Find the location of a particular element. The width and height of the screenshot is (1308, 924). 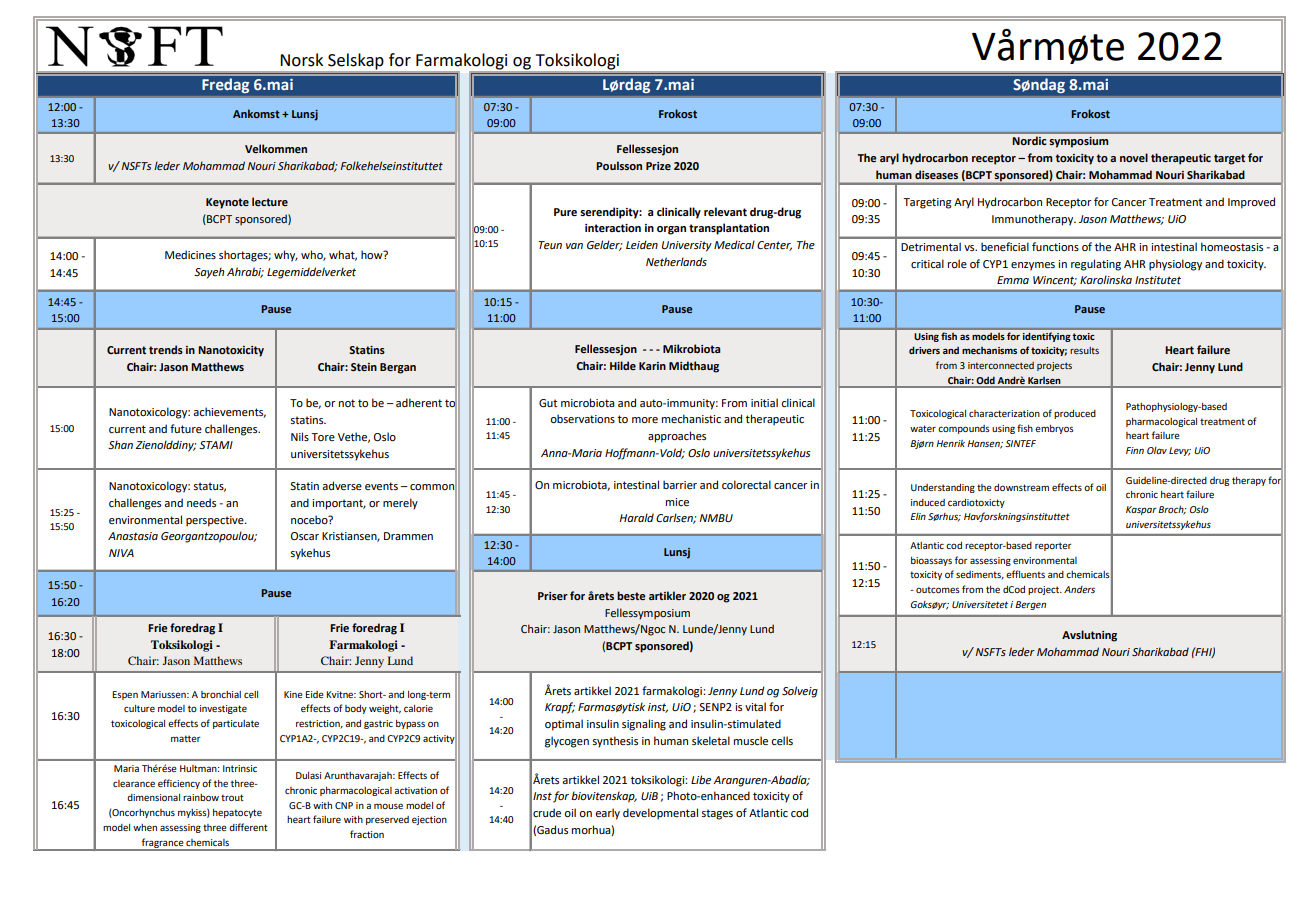

approaches is located at coordinates (677, 437).
